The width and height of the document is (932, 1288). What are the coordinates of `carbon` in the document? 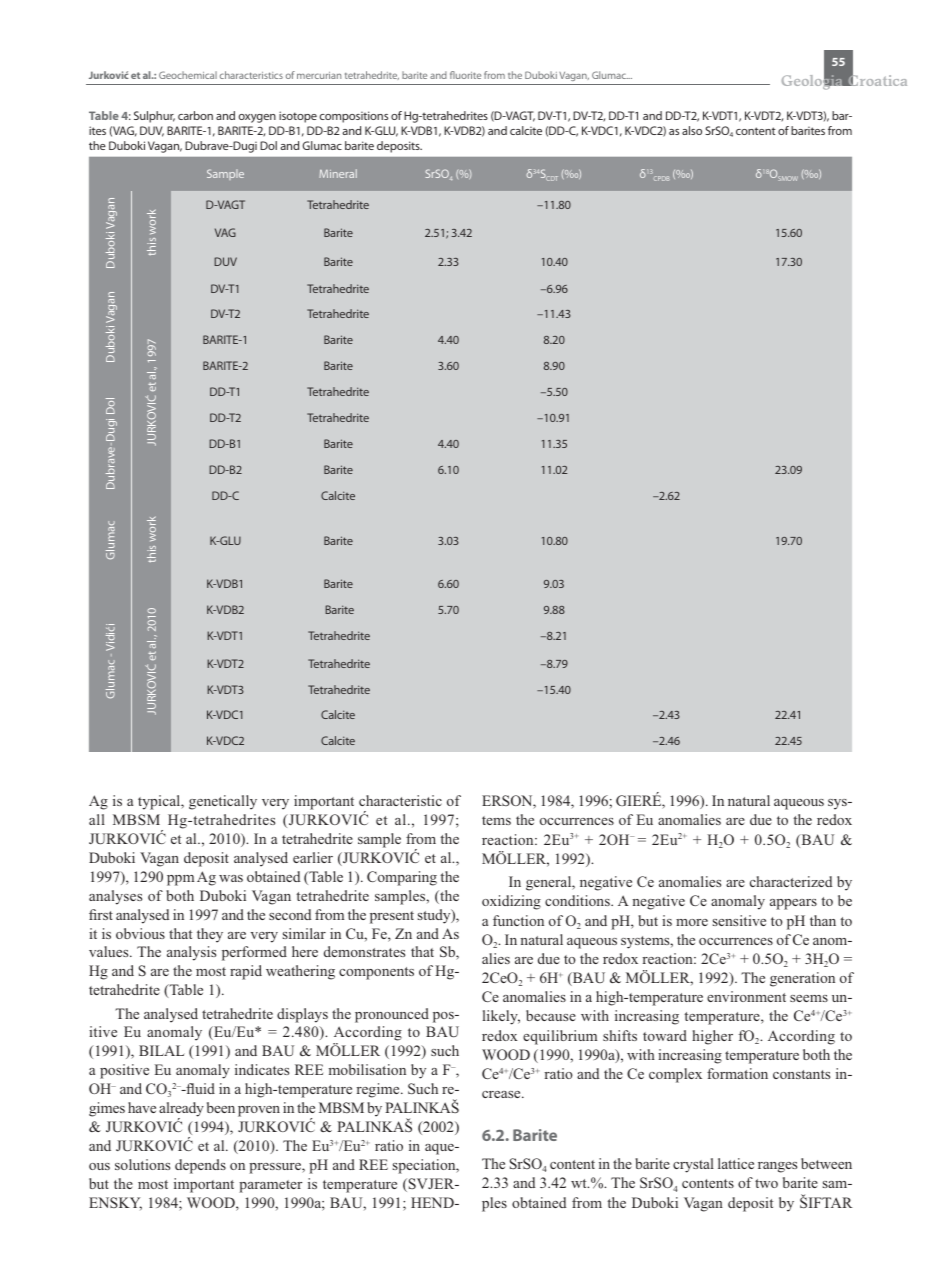 It's located at (195, 115).
